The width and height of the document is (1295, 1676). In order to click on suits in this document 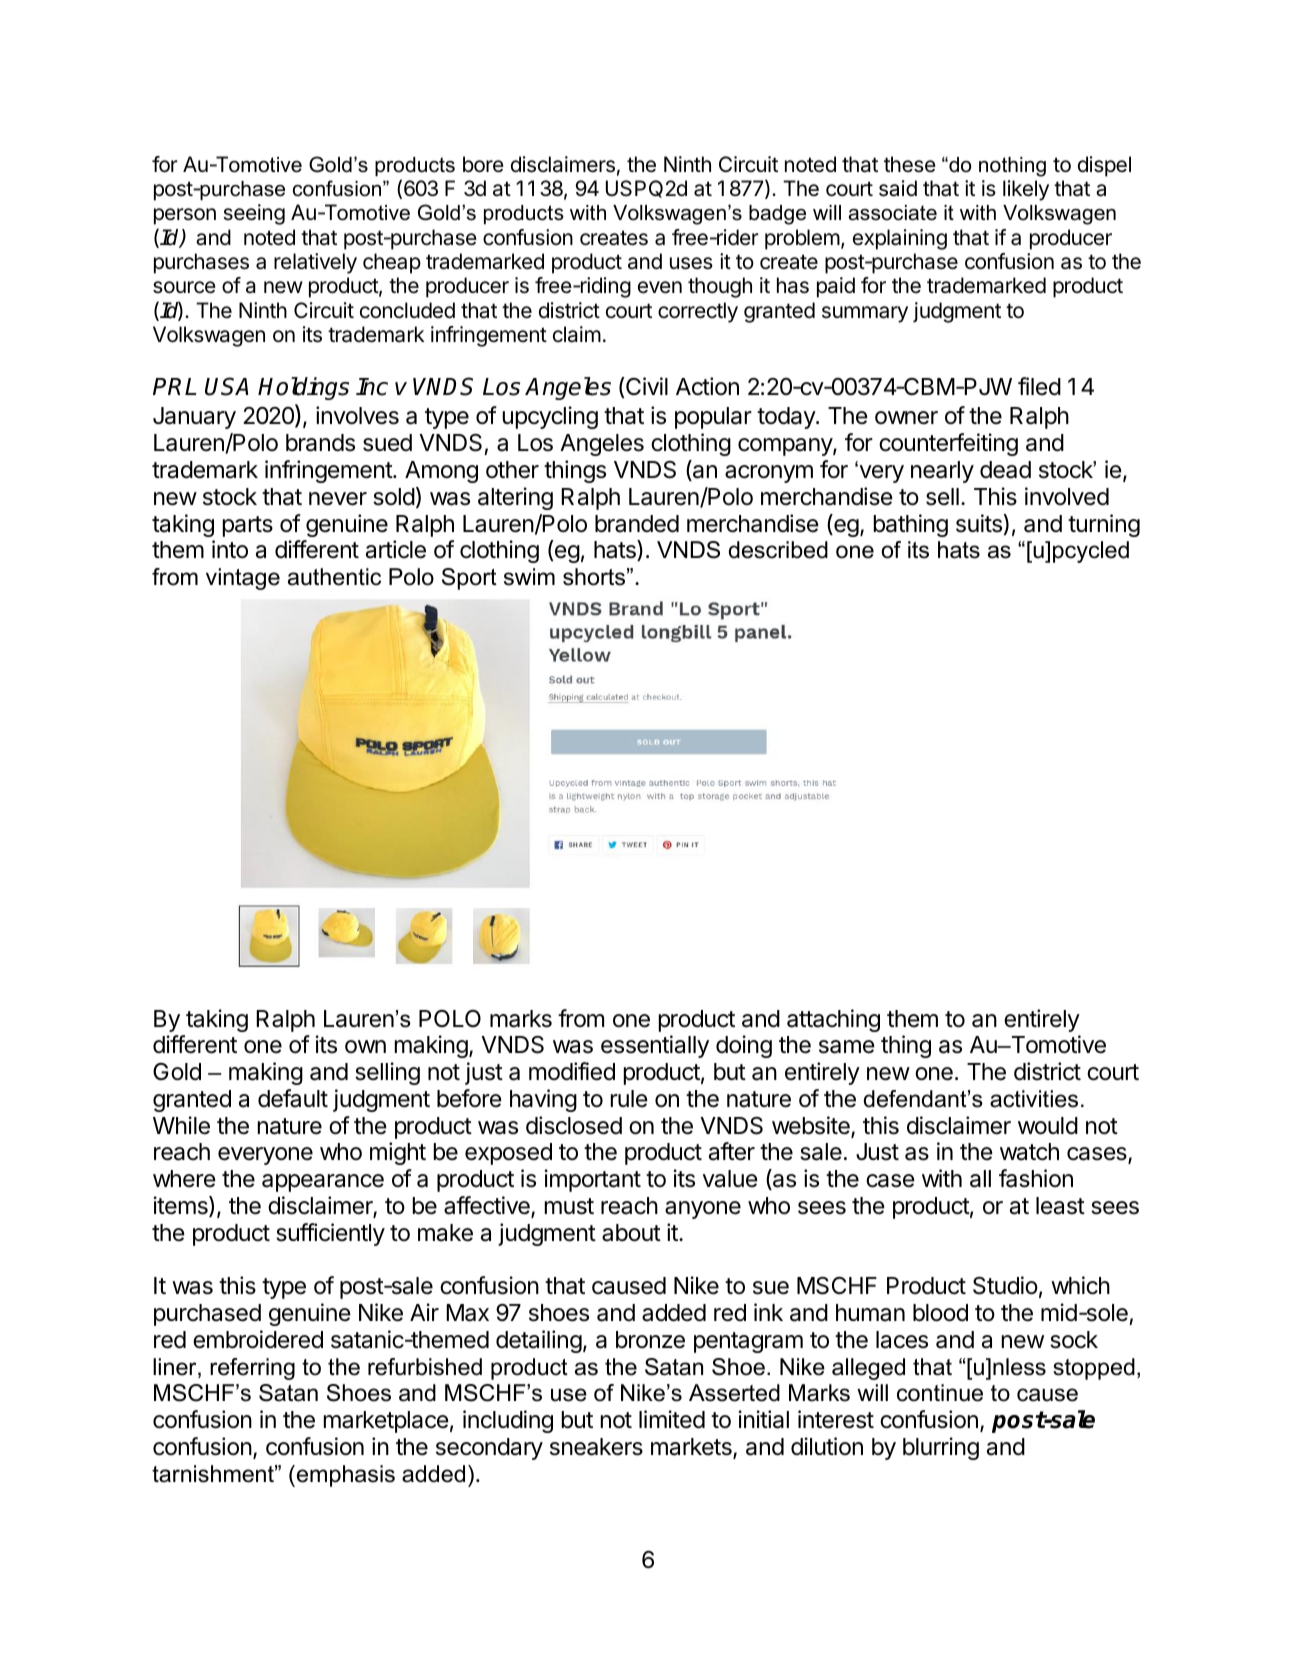, I will do `click(979, 523)`.
